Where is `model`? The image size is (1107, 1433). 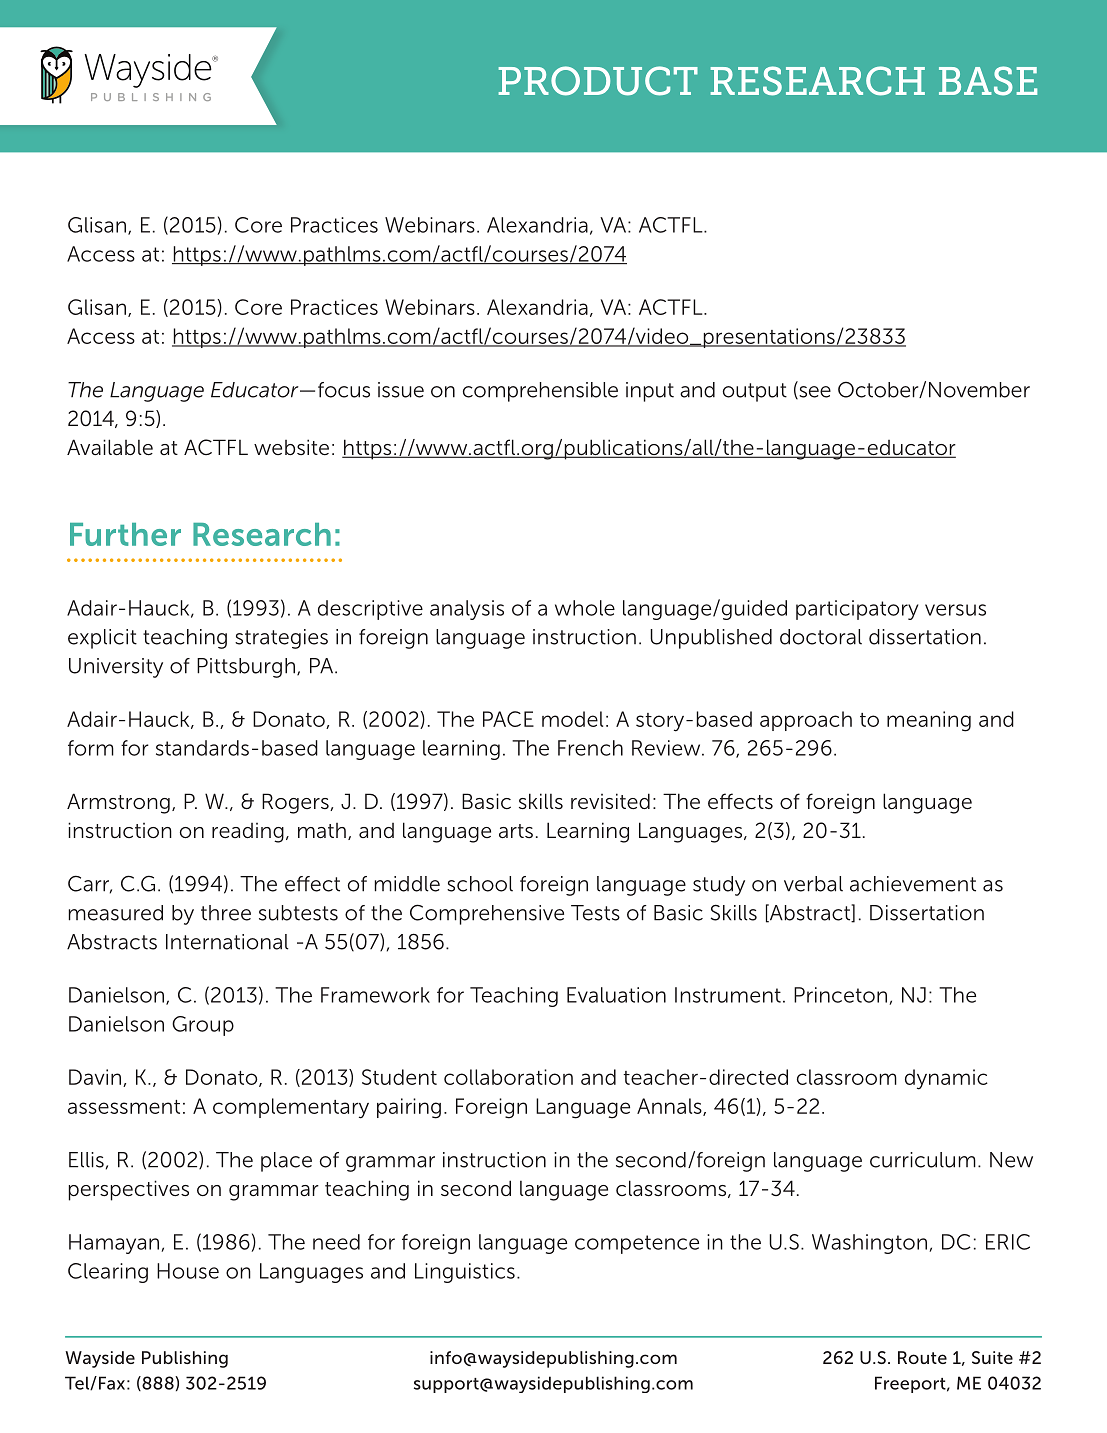
model is located at coordinates (572, 719).
